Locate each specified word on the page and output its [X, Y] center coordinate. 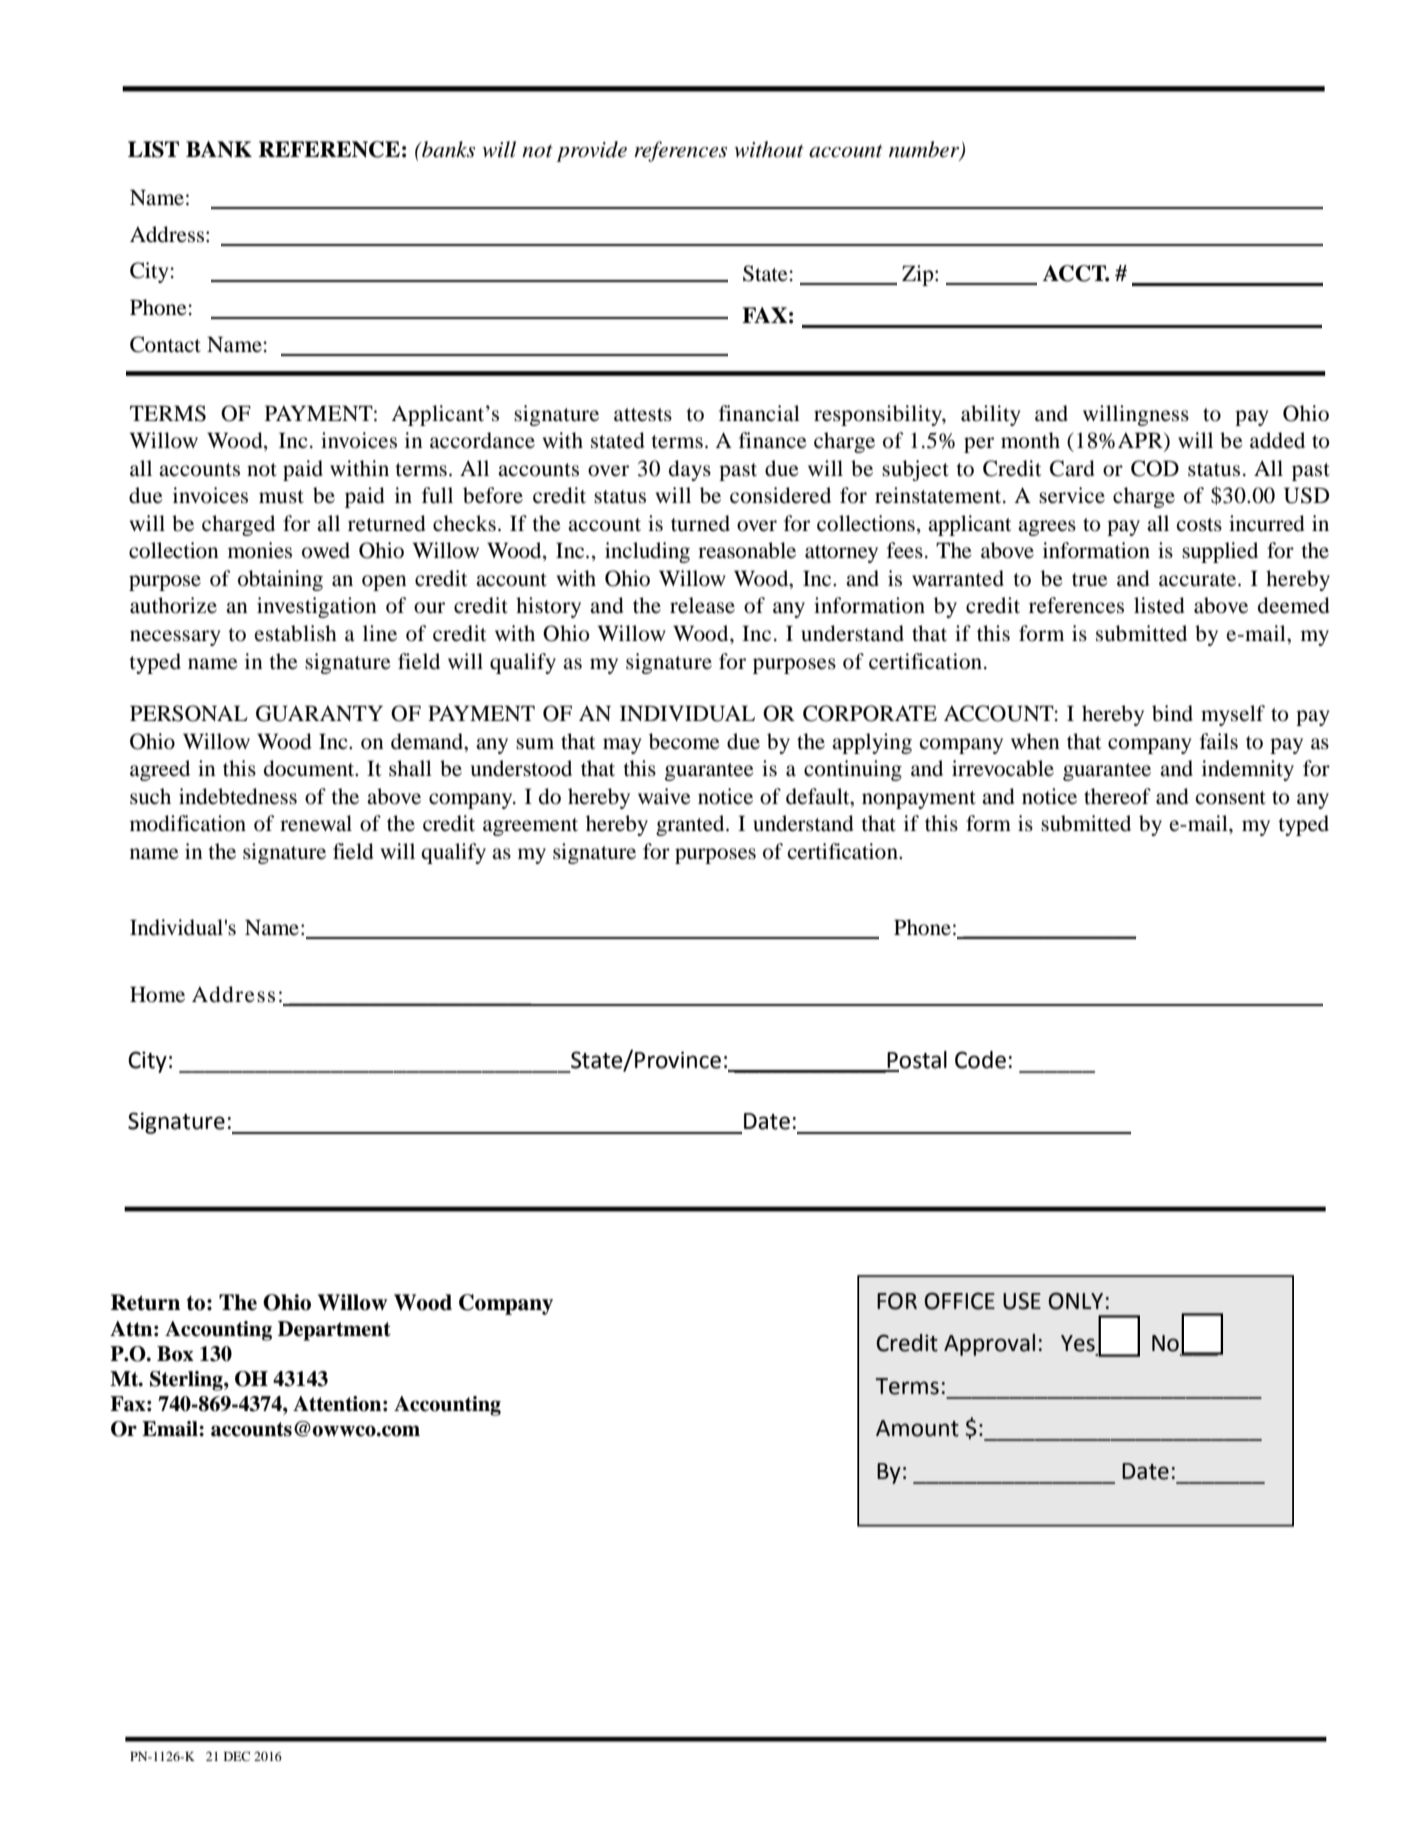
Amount [917, 1428]
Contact [165, 344]
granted [691, 825]
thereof [1117, 796]
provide [592, 151]
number [925, 150]
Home [157, 994]
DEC [237, 1756]
